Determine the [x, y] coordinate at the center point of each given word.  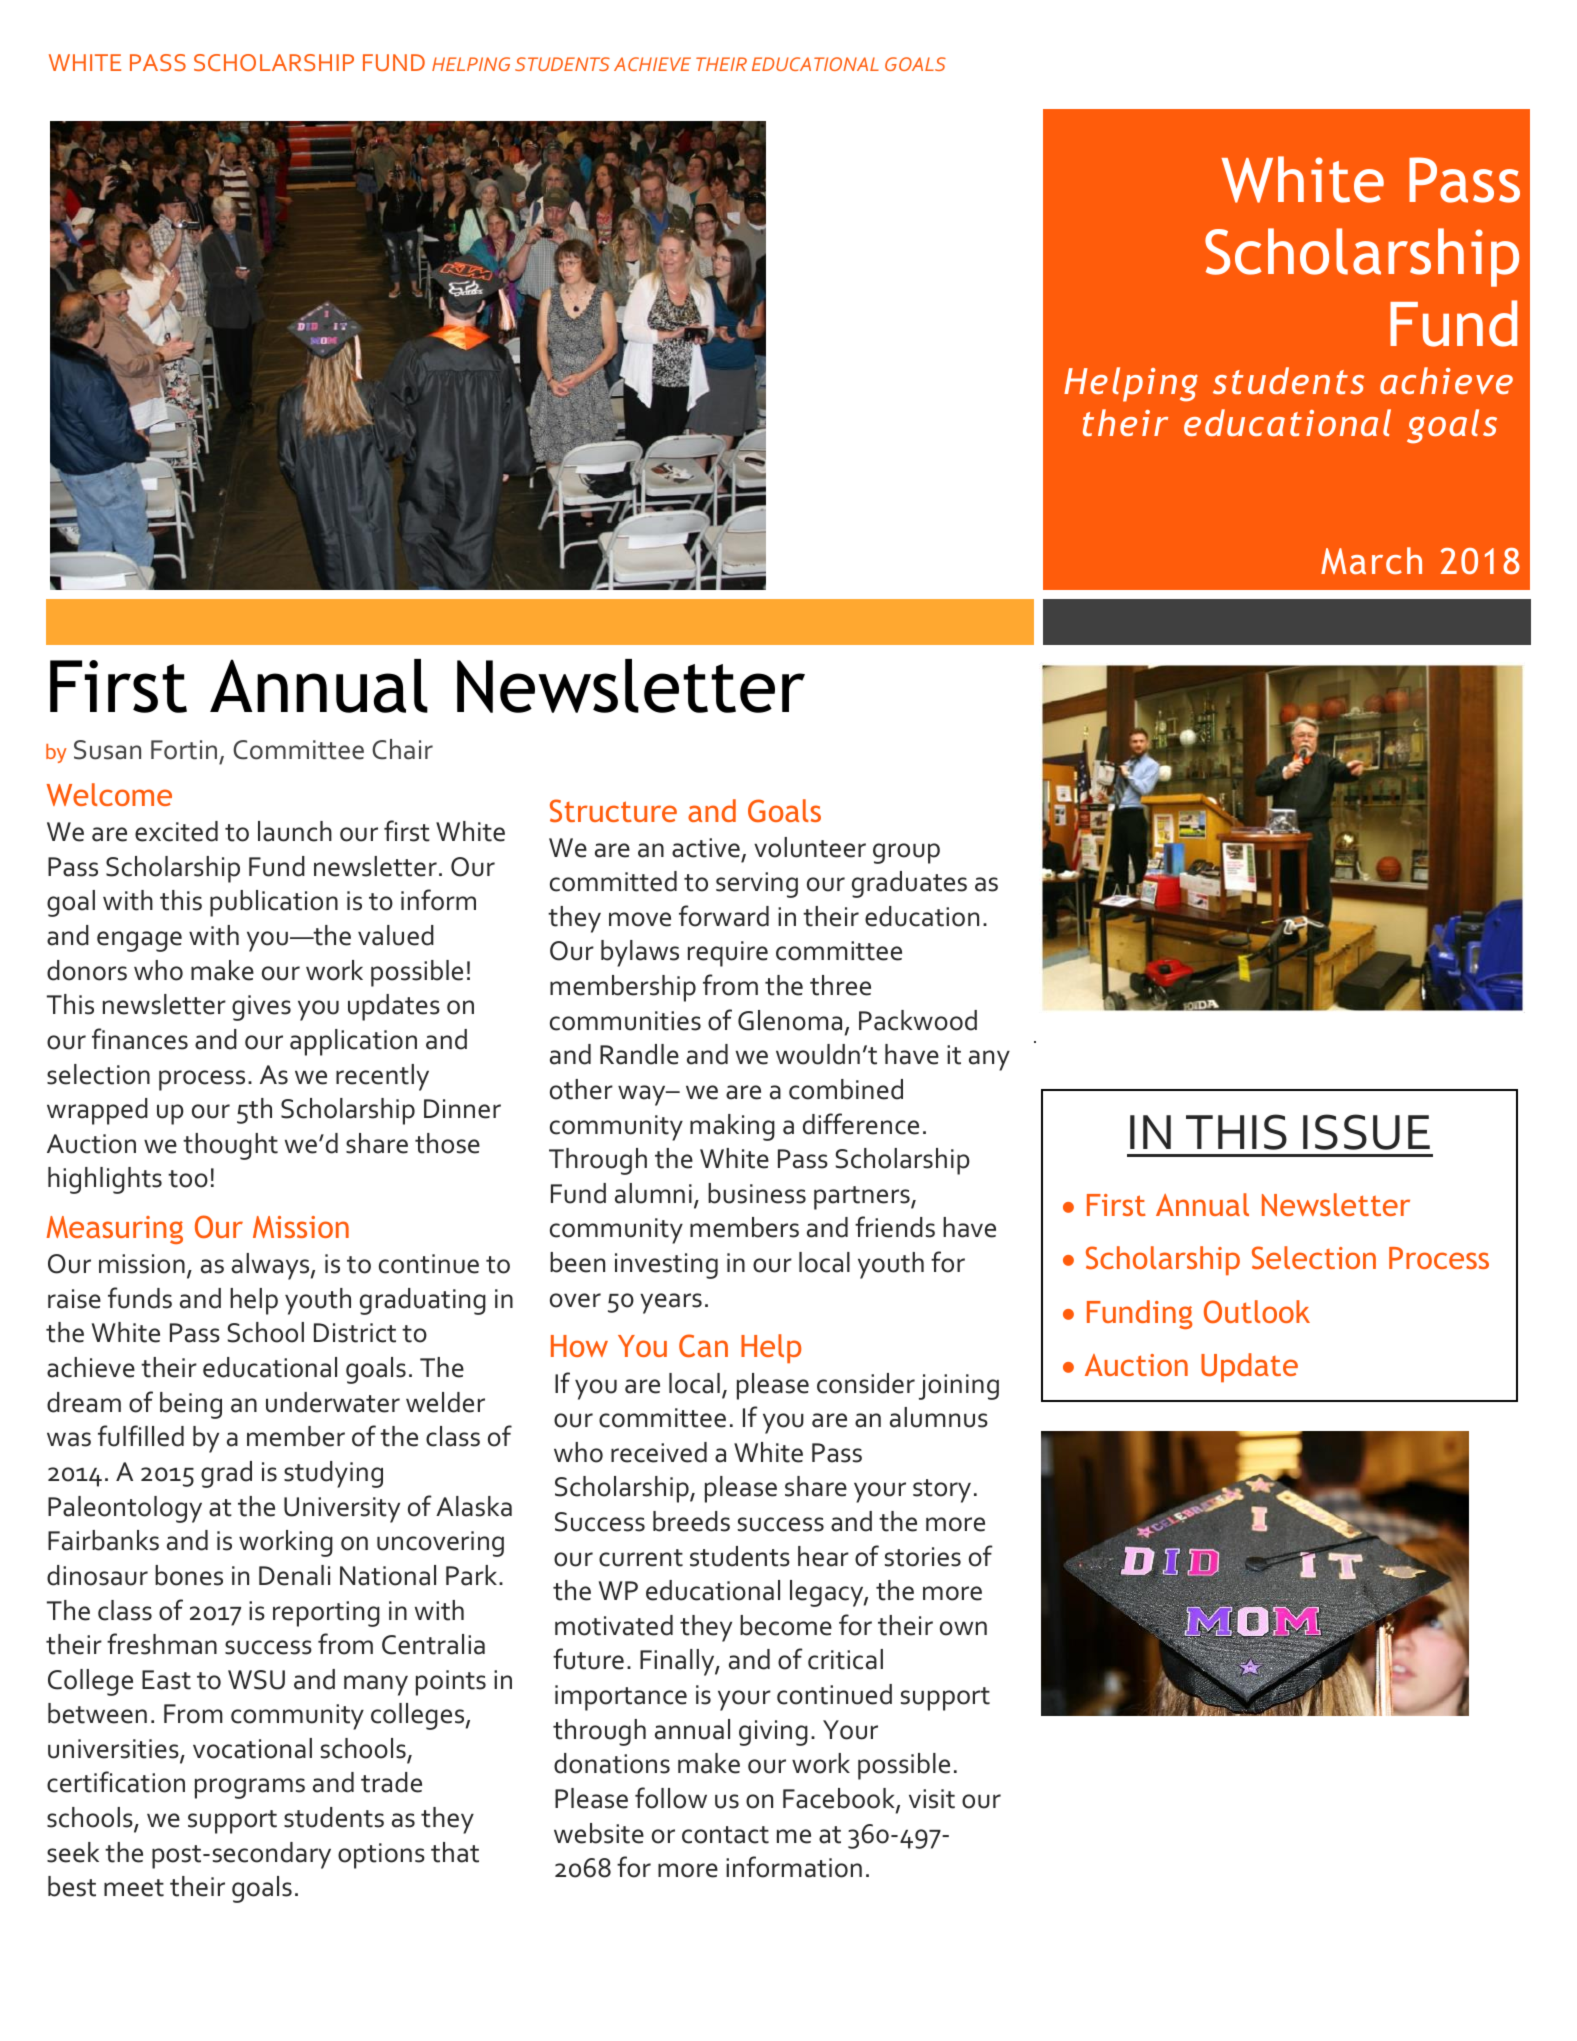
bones [189, 1575]
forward [724, 916]
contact [725, 1835]
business [757, 1193]
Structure [613, 810]
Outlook [1257, 1311]
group [906, 853]
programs [250, 1788]
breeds [691, 1521]
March [1371, 560]
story [942, 1491]
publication [274, 903]
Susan [107, 750]
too [188, 1179]
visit [932, 1799]
